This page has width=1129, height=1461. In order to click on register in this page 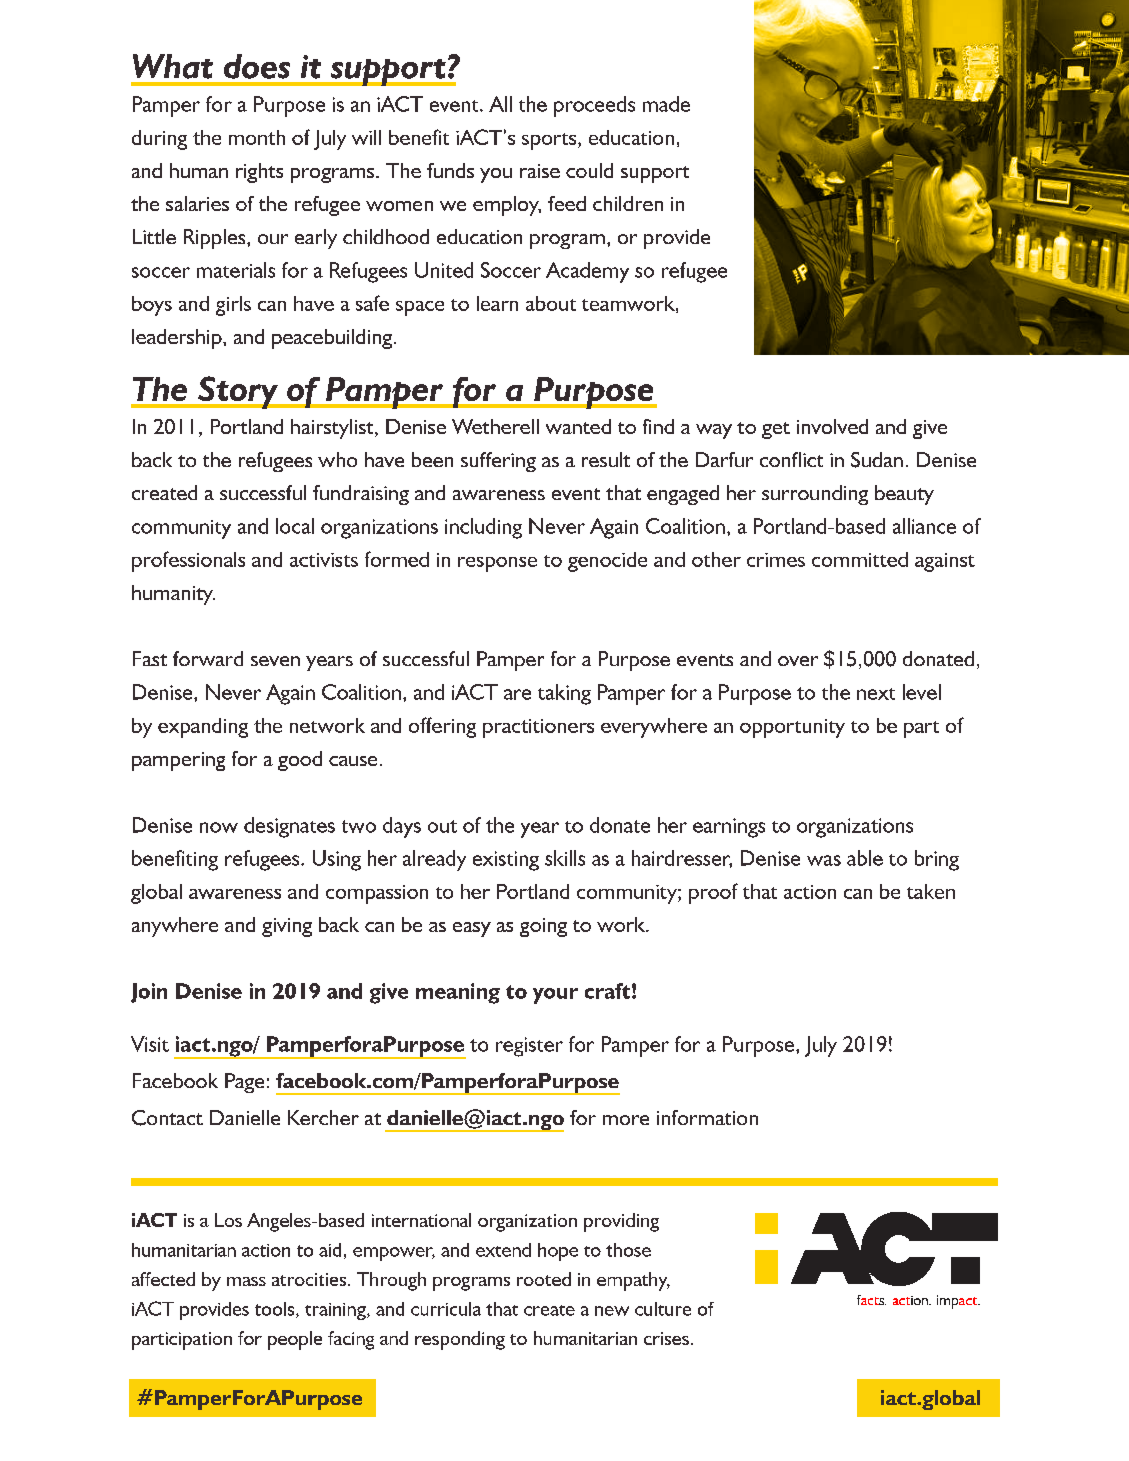, I will do `click(529, 1047)`.
